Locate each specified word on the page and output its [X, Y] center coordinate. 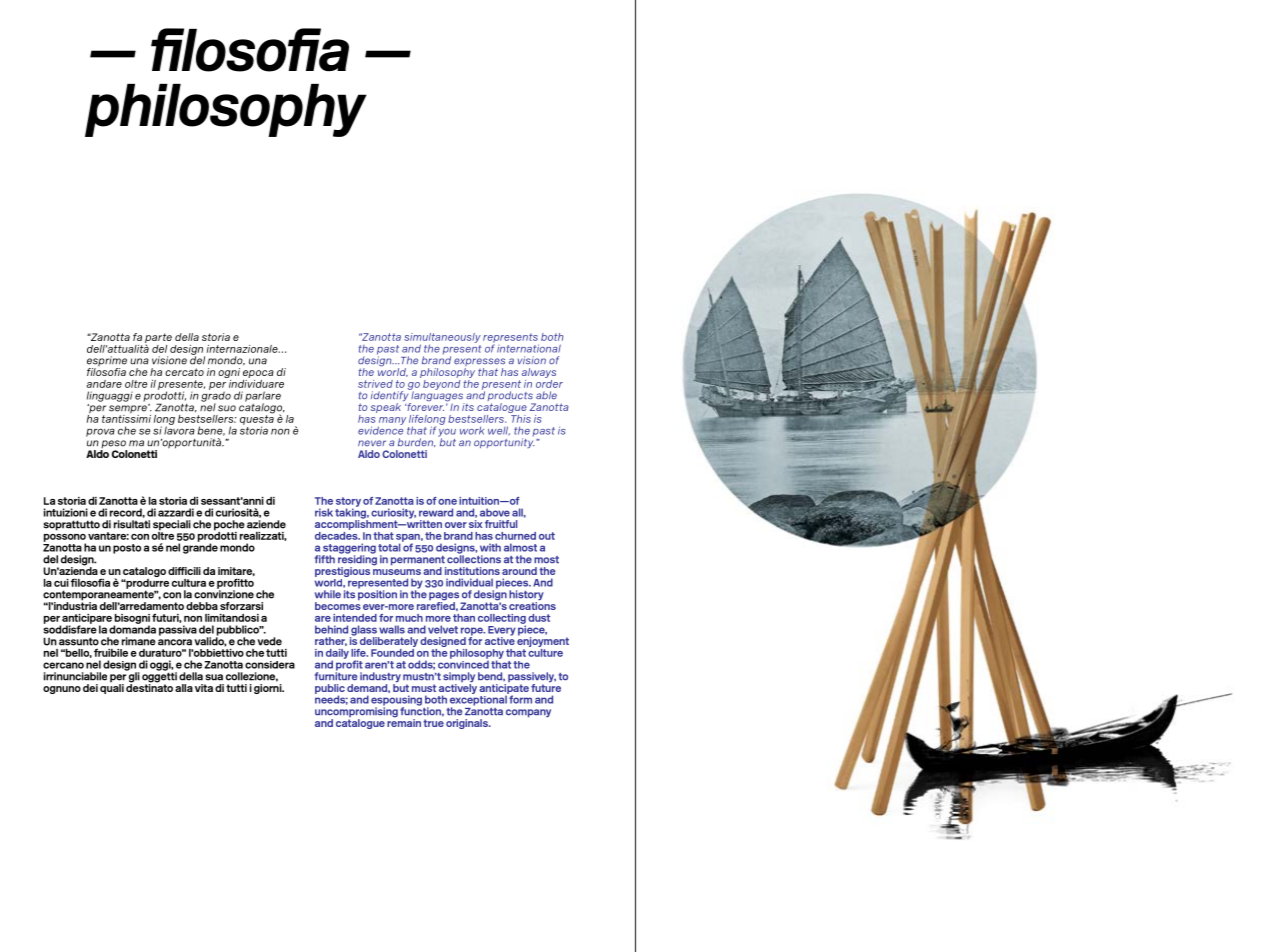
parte [158, 339]
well [499, 431]
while [328, 594]
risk [324, 512]
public [330, 690]
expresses [479, 363]
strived [375, 384]
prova [100, 432]
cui [61, 583]
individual [469, 582]
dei [90, 688]
